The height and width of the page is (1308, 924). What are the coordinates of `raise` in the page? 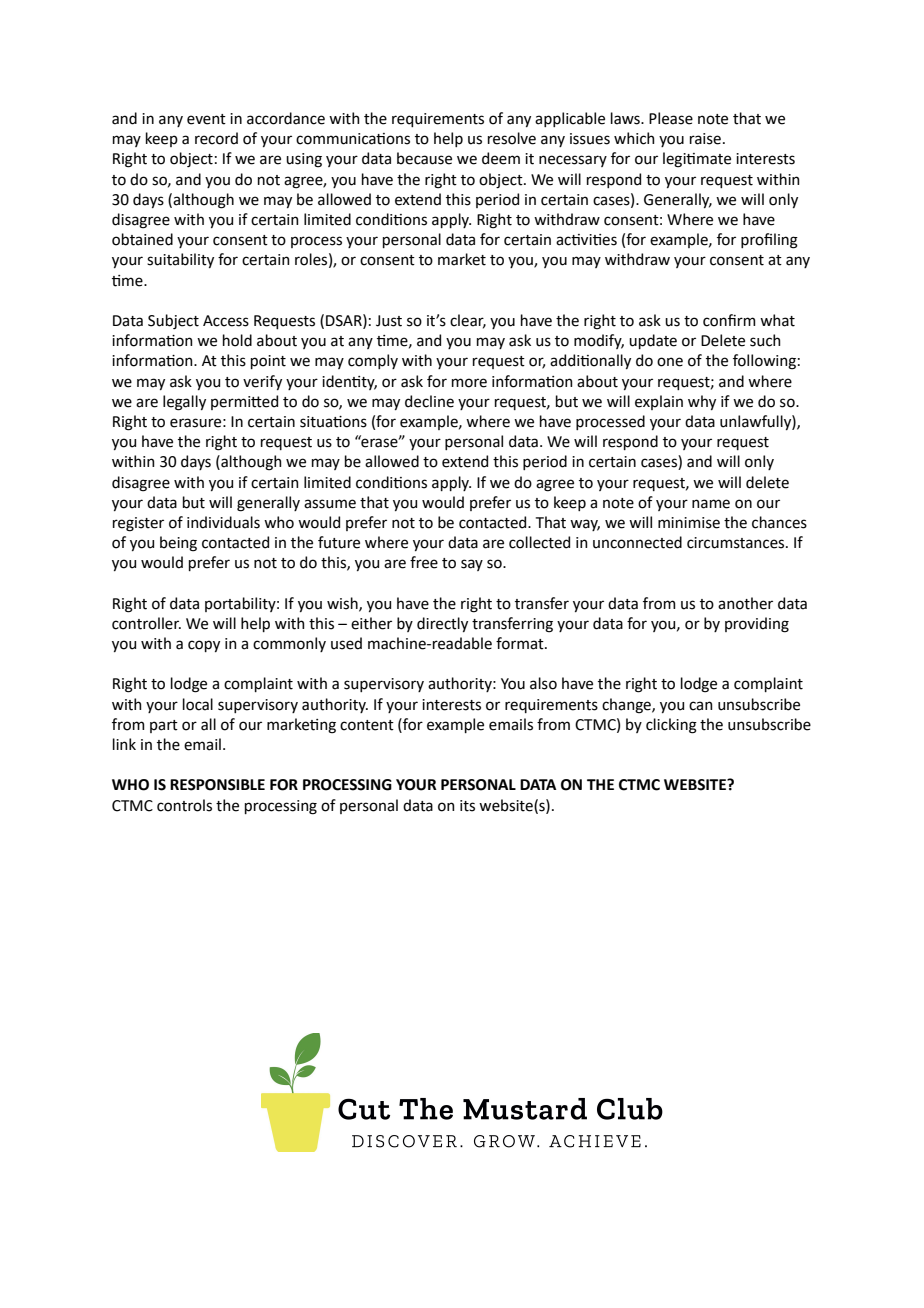 It's located at (705, 139).
